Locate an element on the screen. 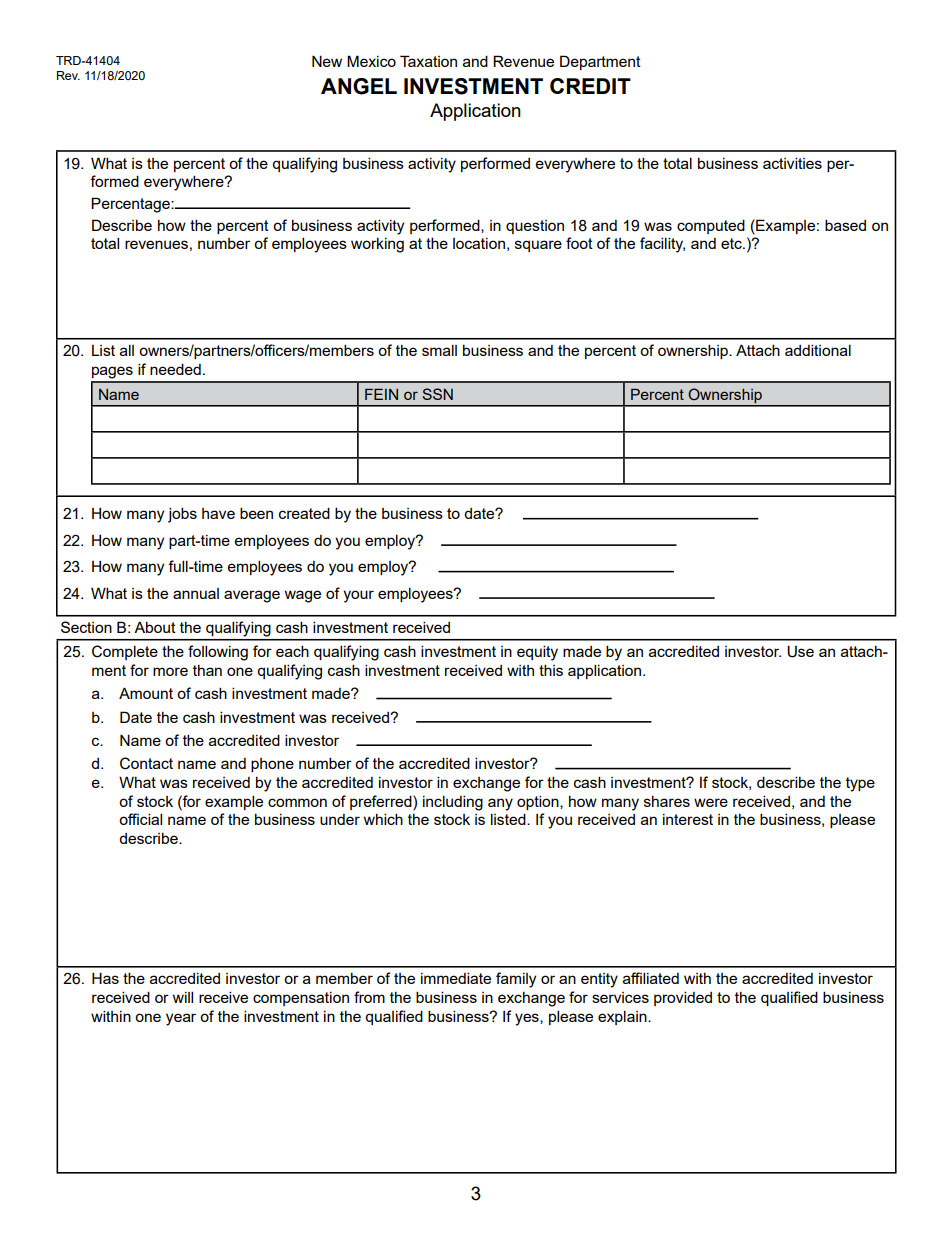 Image resolution: width=952 pixels, height=1233 pixels. will is located at coordinates (183, 997).
